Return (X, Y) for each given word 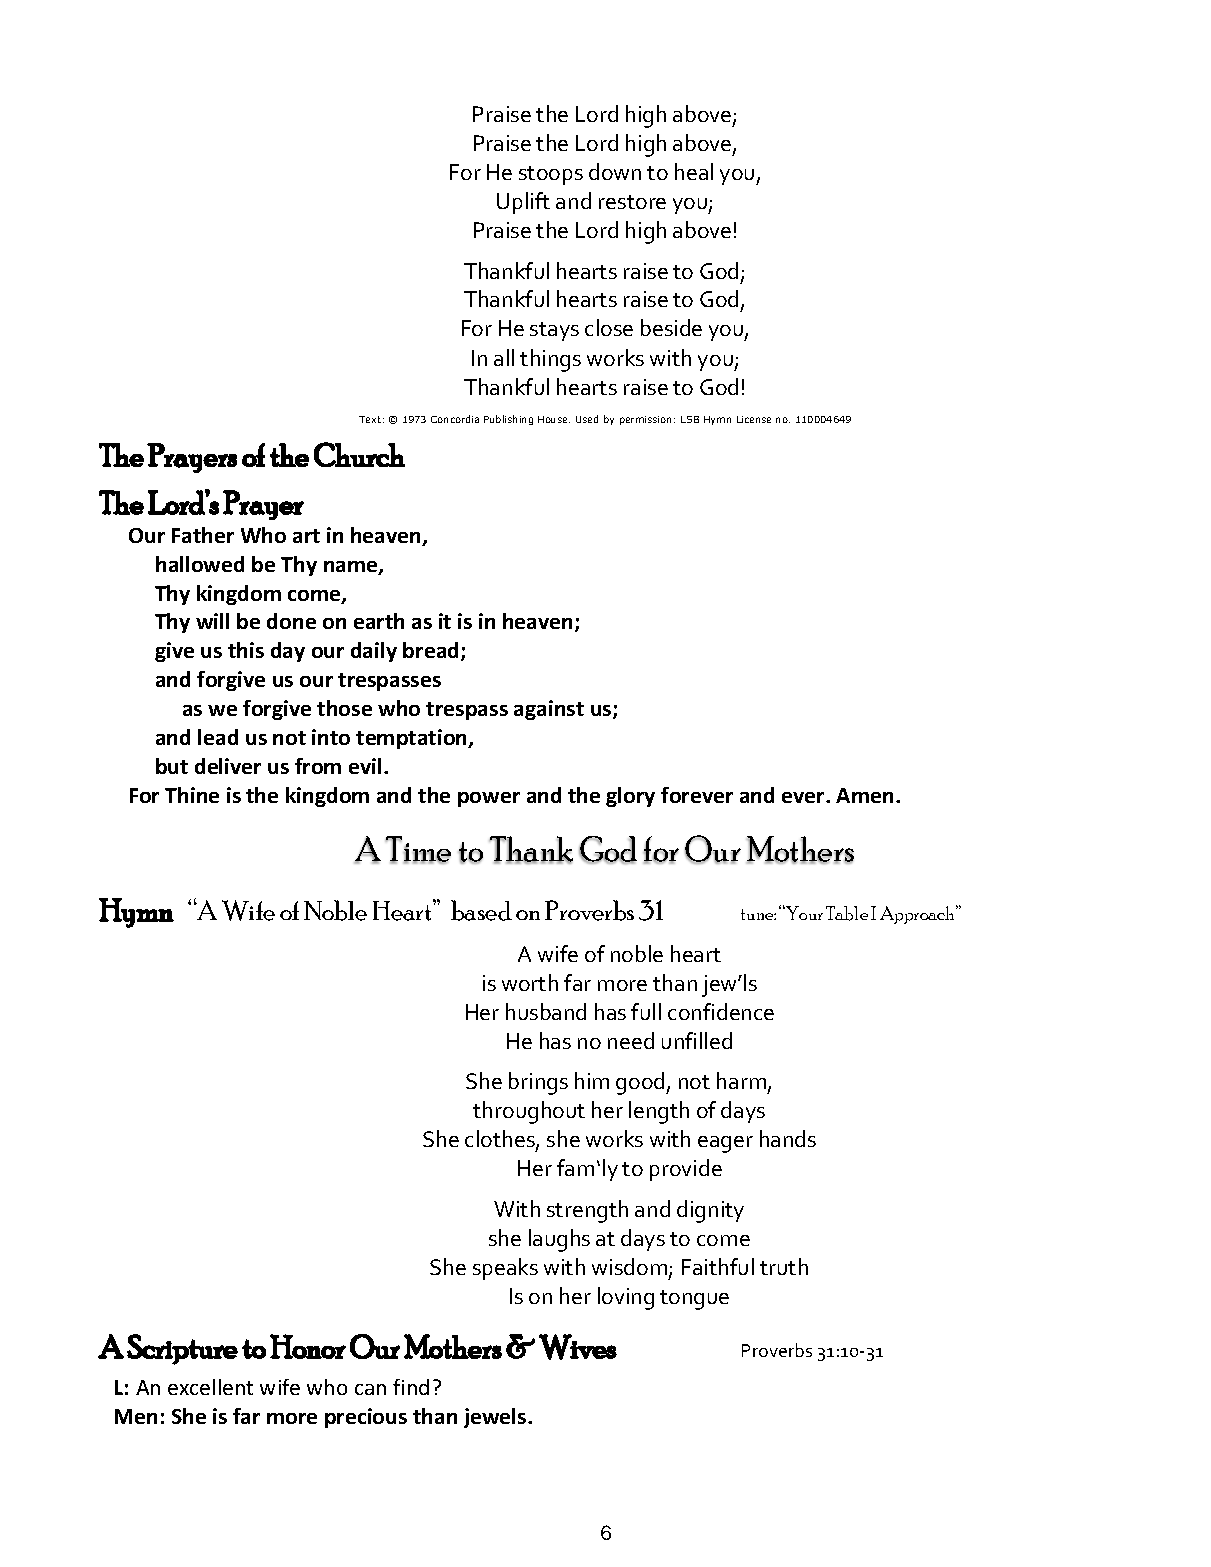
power (489, 799)
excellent (210, 1387)
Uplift (523, 203)
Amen (864, 795)
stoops (551, 175)
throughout (529, 1112)
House (554, 419)
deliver (228, 766)
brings (538, 1083)
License (754, 419)
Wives (578, 1347)
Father (203, 535)
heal (694, 171)
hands (788, 1138)
